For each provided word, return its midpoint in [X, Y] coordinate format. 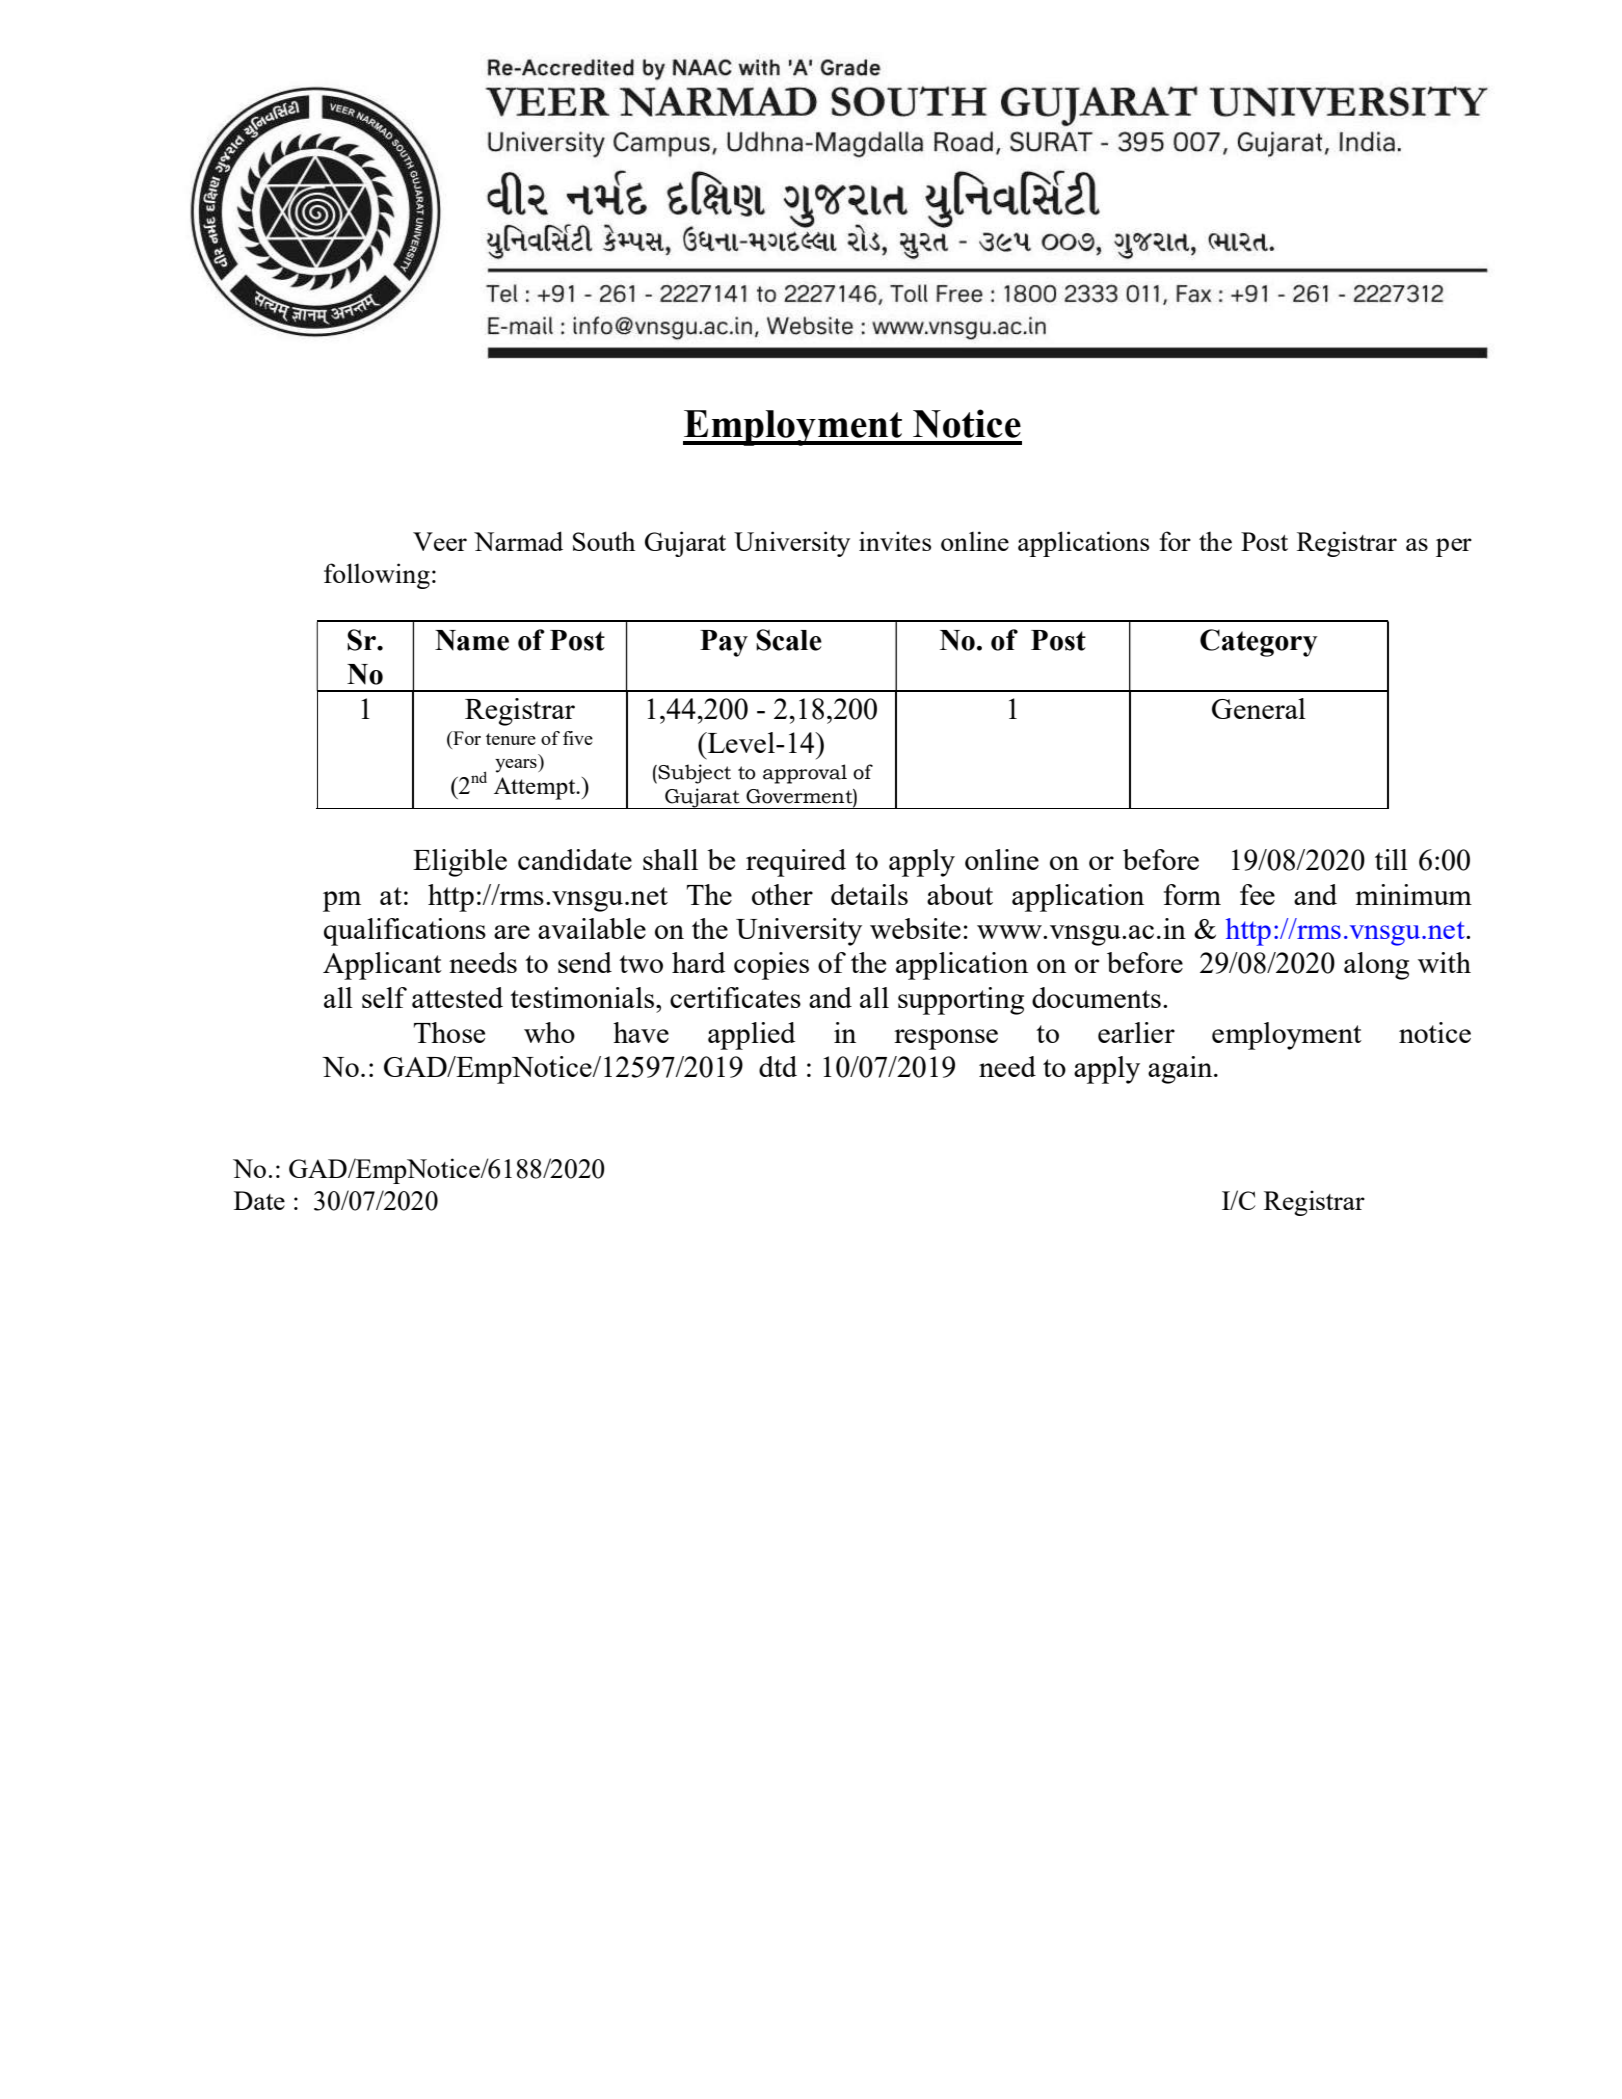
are [512, 932]
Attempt [536, 788]
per [1454, 547]
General [1259, 708]
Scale [789, 640]
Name [472, 640]
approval [805, 774]
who [549, 1032]
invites [895, 541]
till [1391, 859]
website [915, 928]
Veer [440, 541]
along [1376, 966]
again [1181, 1070]
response [946, 1039]
